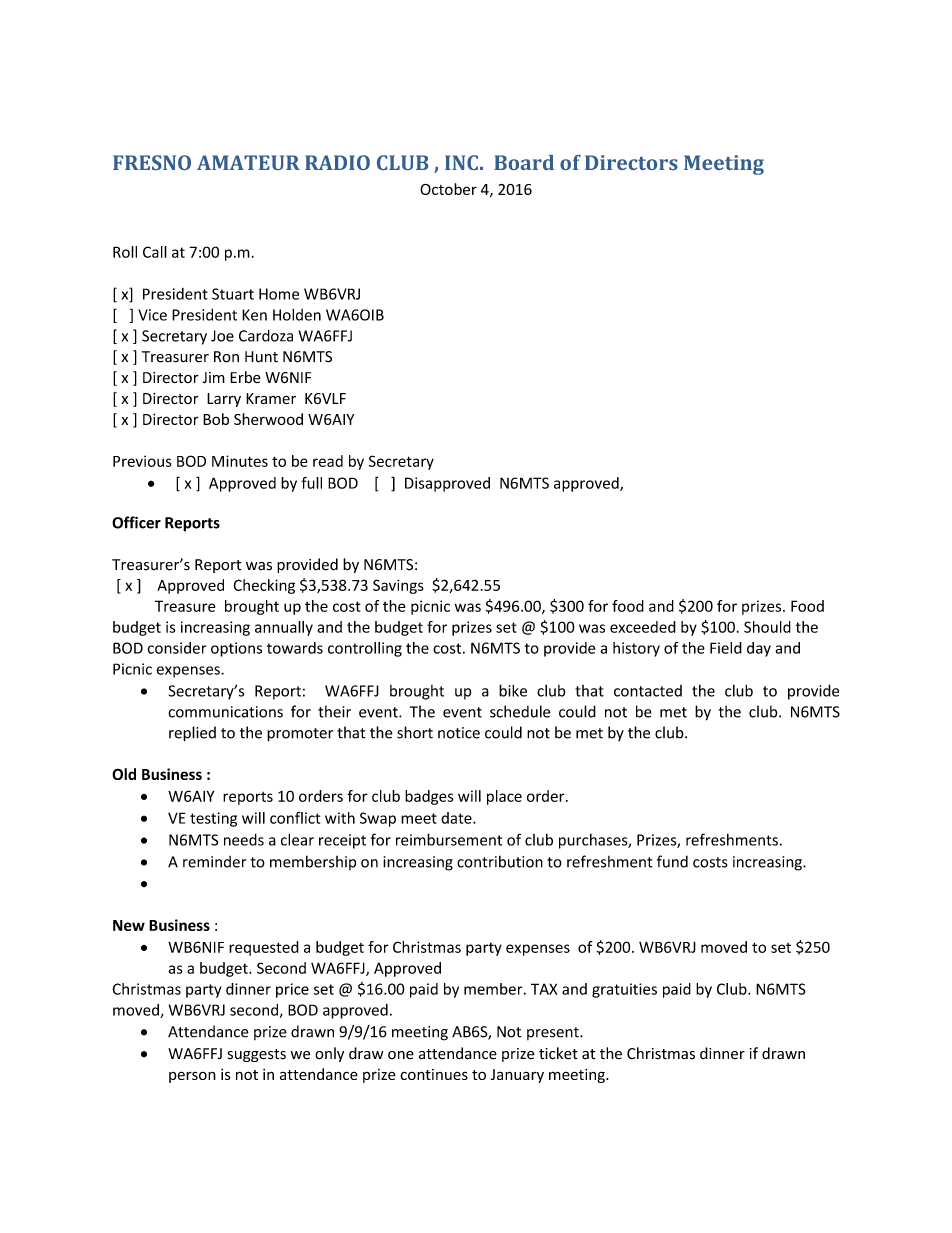 This screenshot has width=952, height=1233. I want to click on person, so click(192, 1077).
